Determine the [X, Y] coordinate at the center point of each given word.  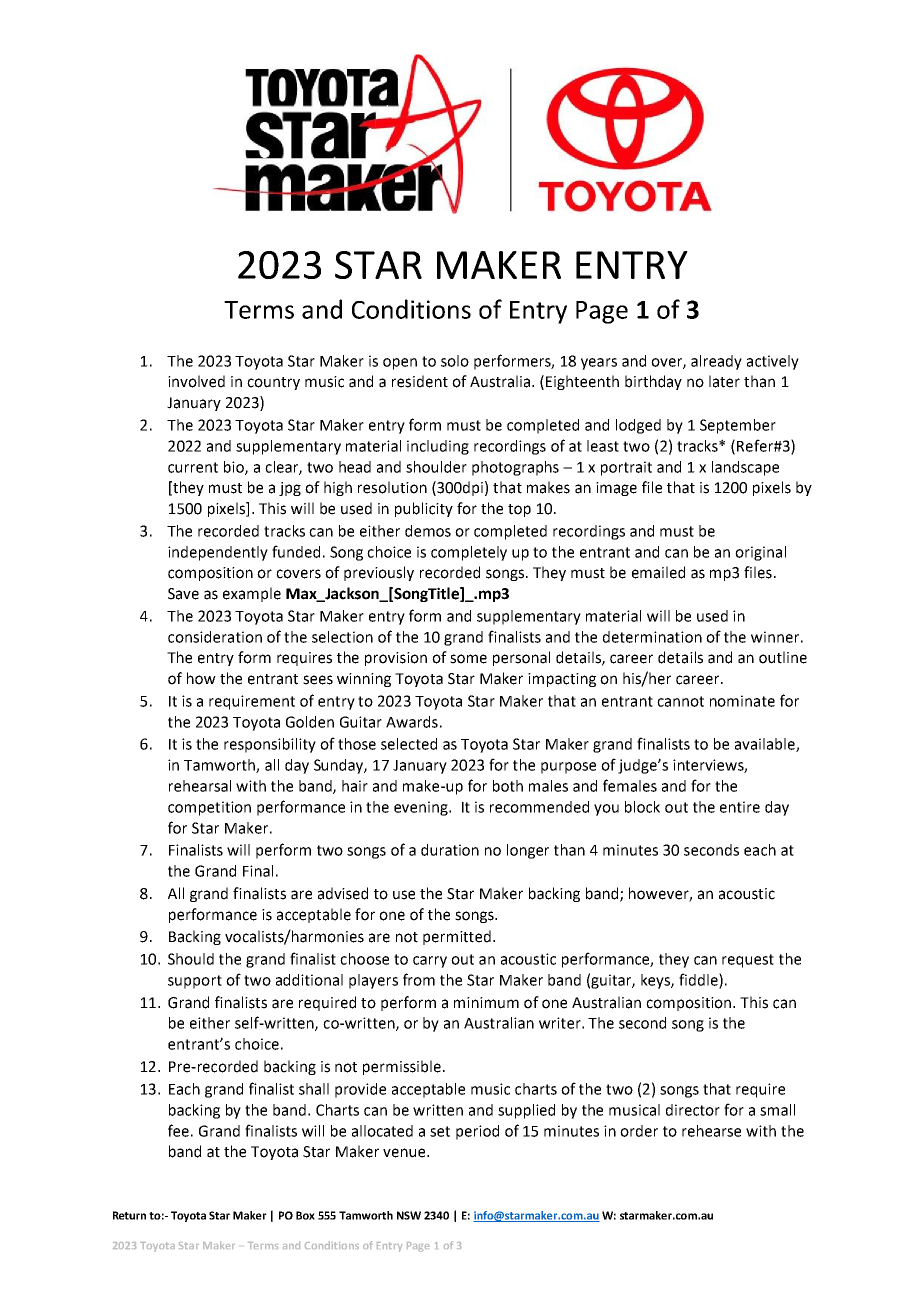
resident [420, 381]
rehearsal [200, 786]
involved [196, 381]
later [724, 381]
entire [740, 807]
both [508, 786]
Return [129, 1215]
